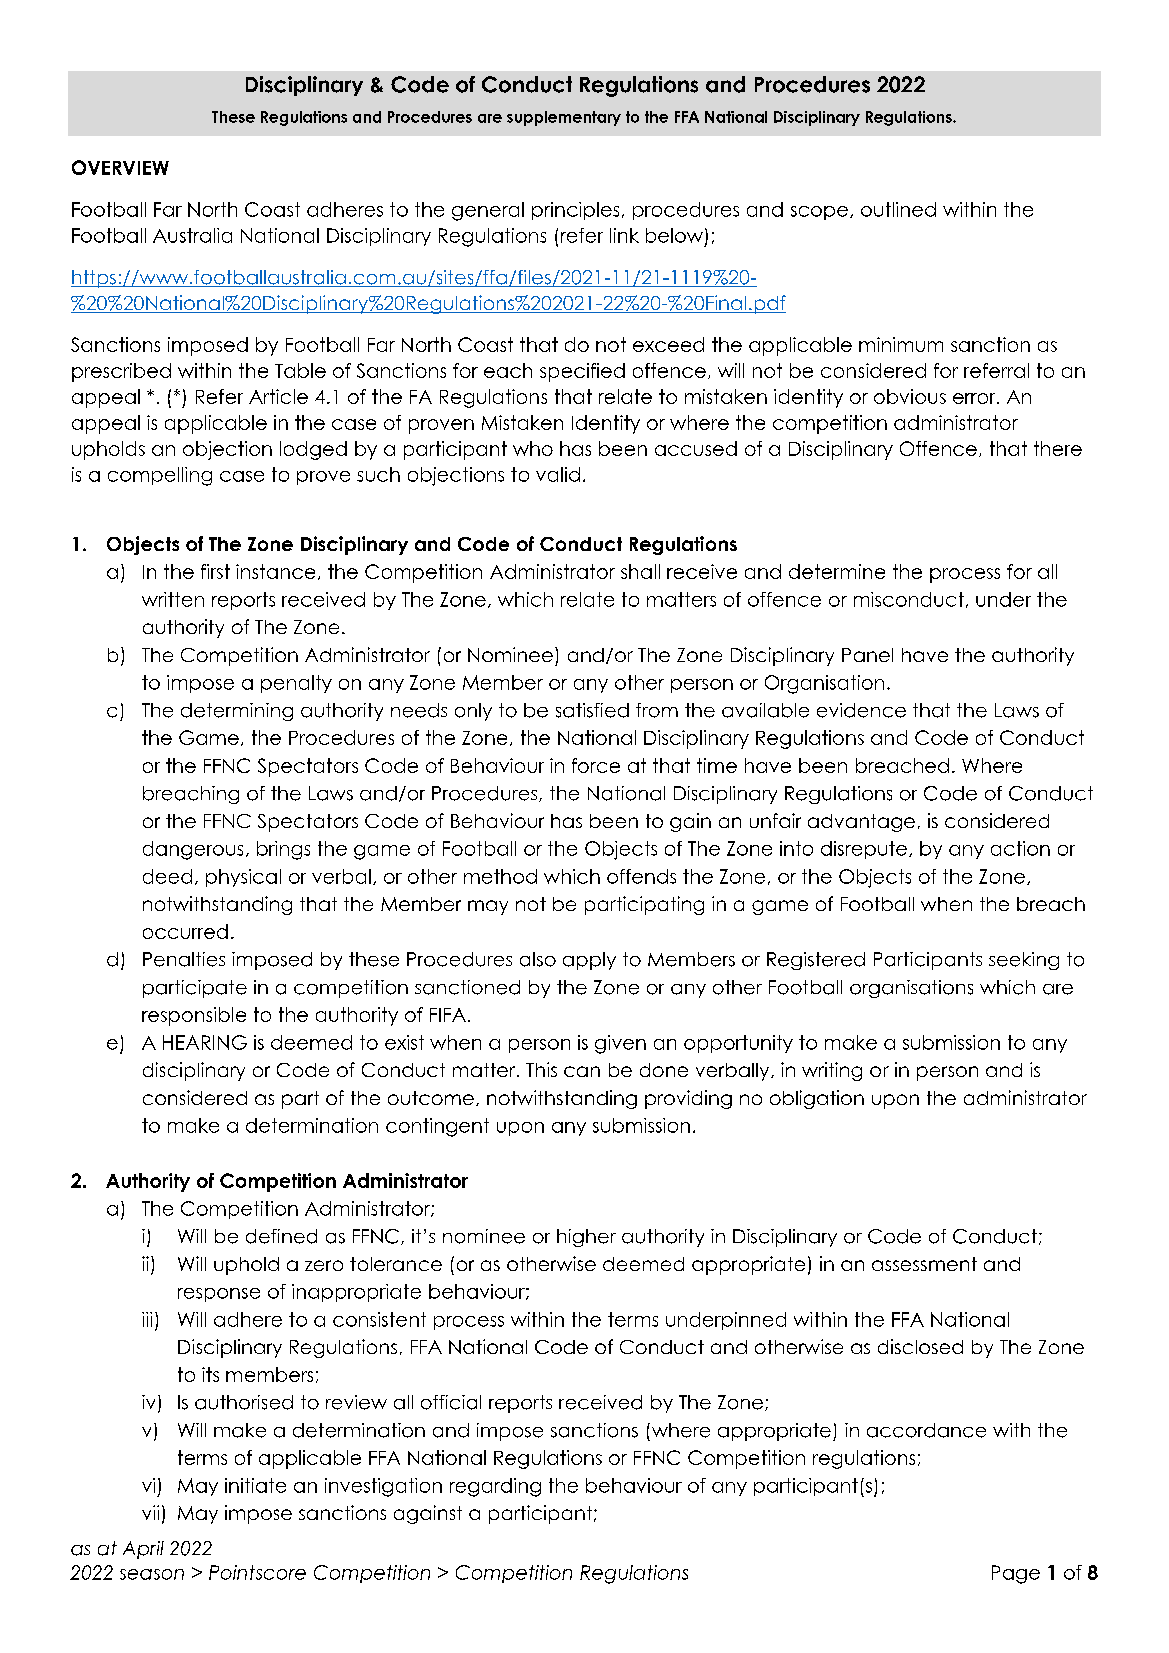 The height and width of the screenshot is (1653, 1169). I want to click on valid, so click(558, 474).
